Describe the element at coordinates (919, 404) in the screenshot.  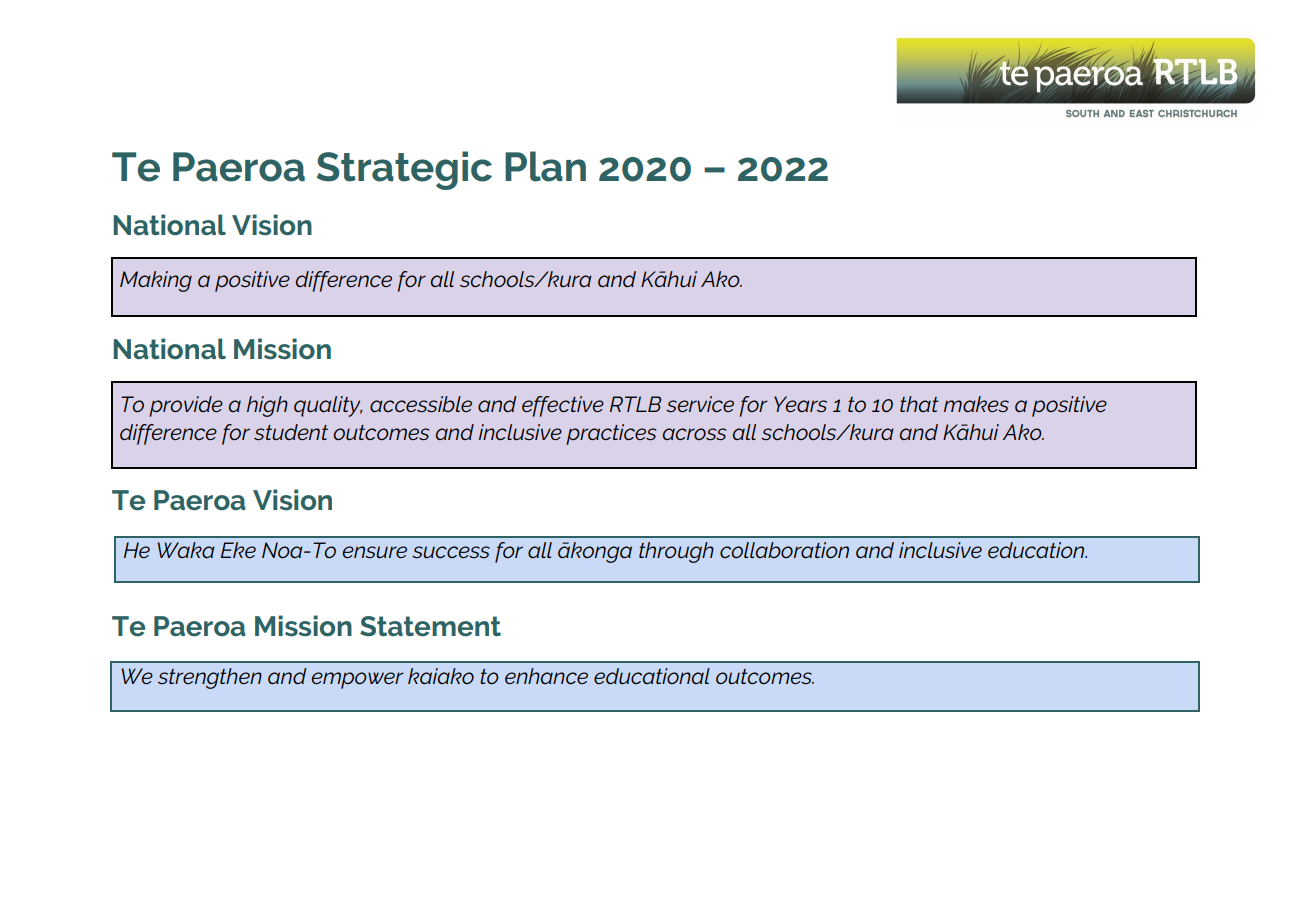
I see `that` at that location.
